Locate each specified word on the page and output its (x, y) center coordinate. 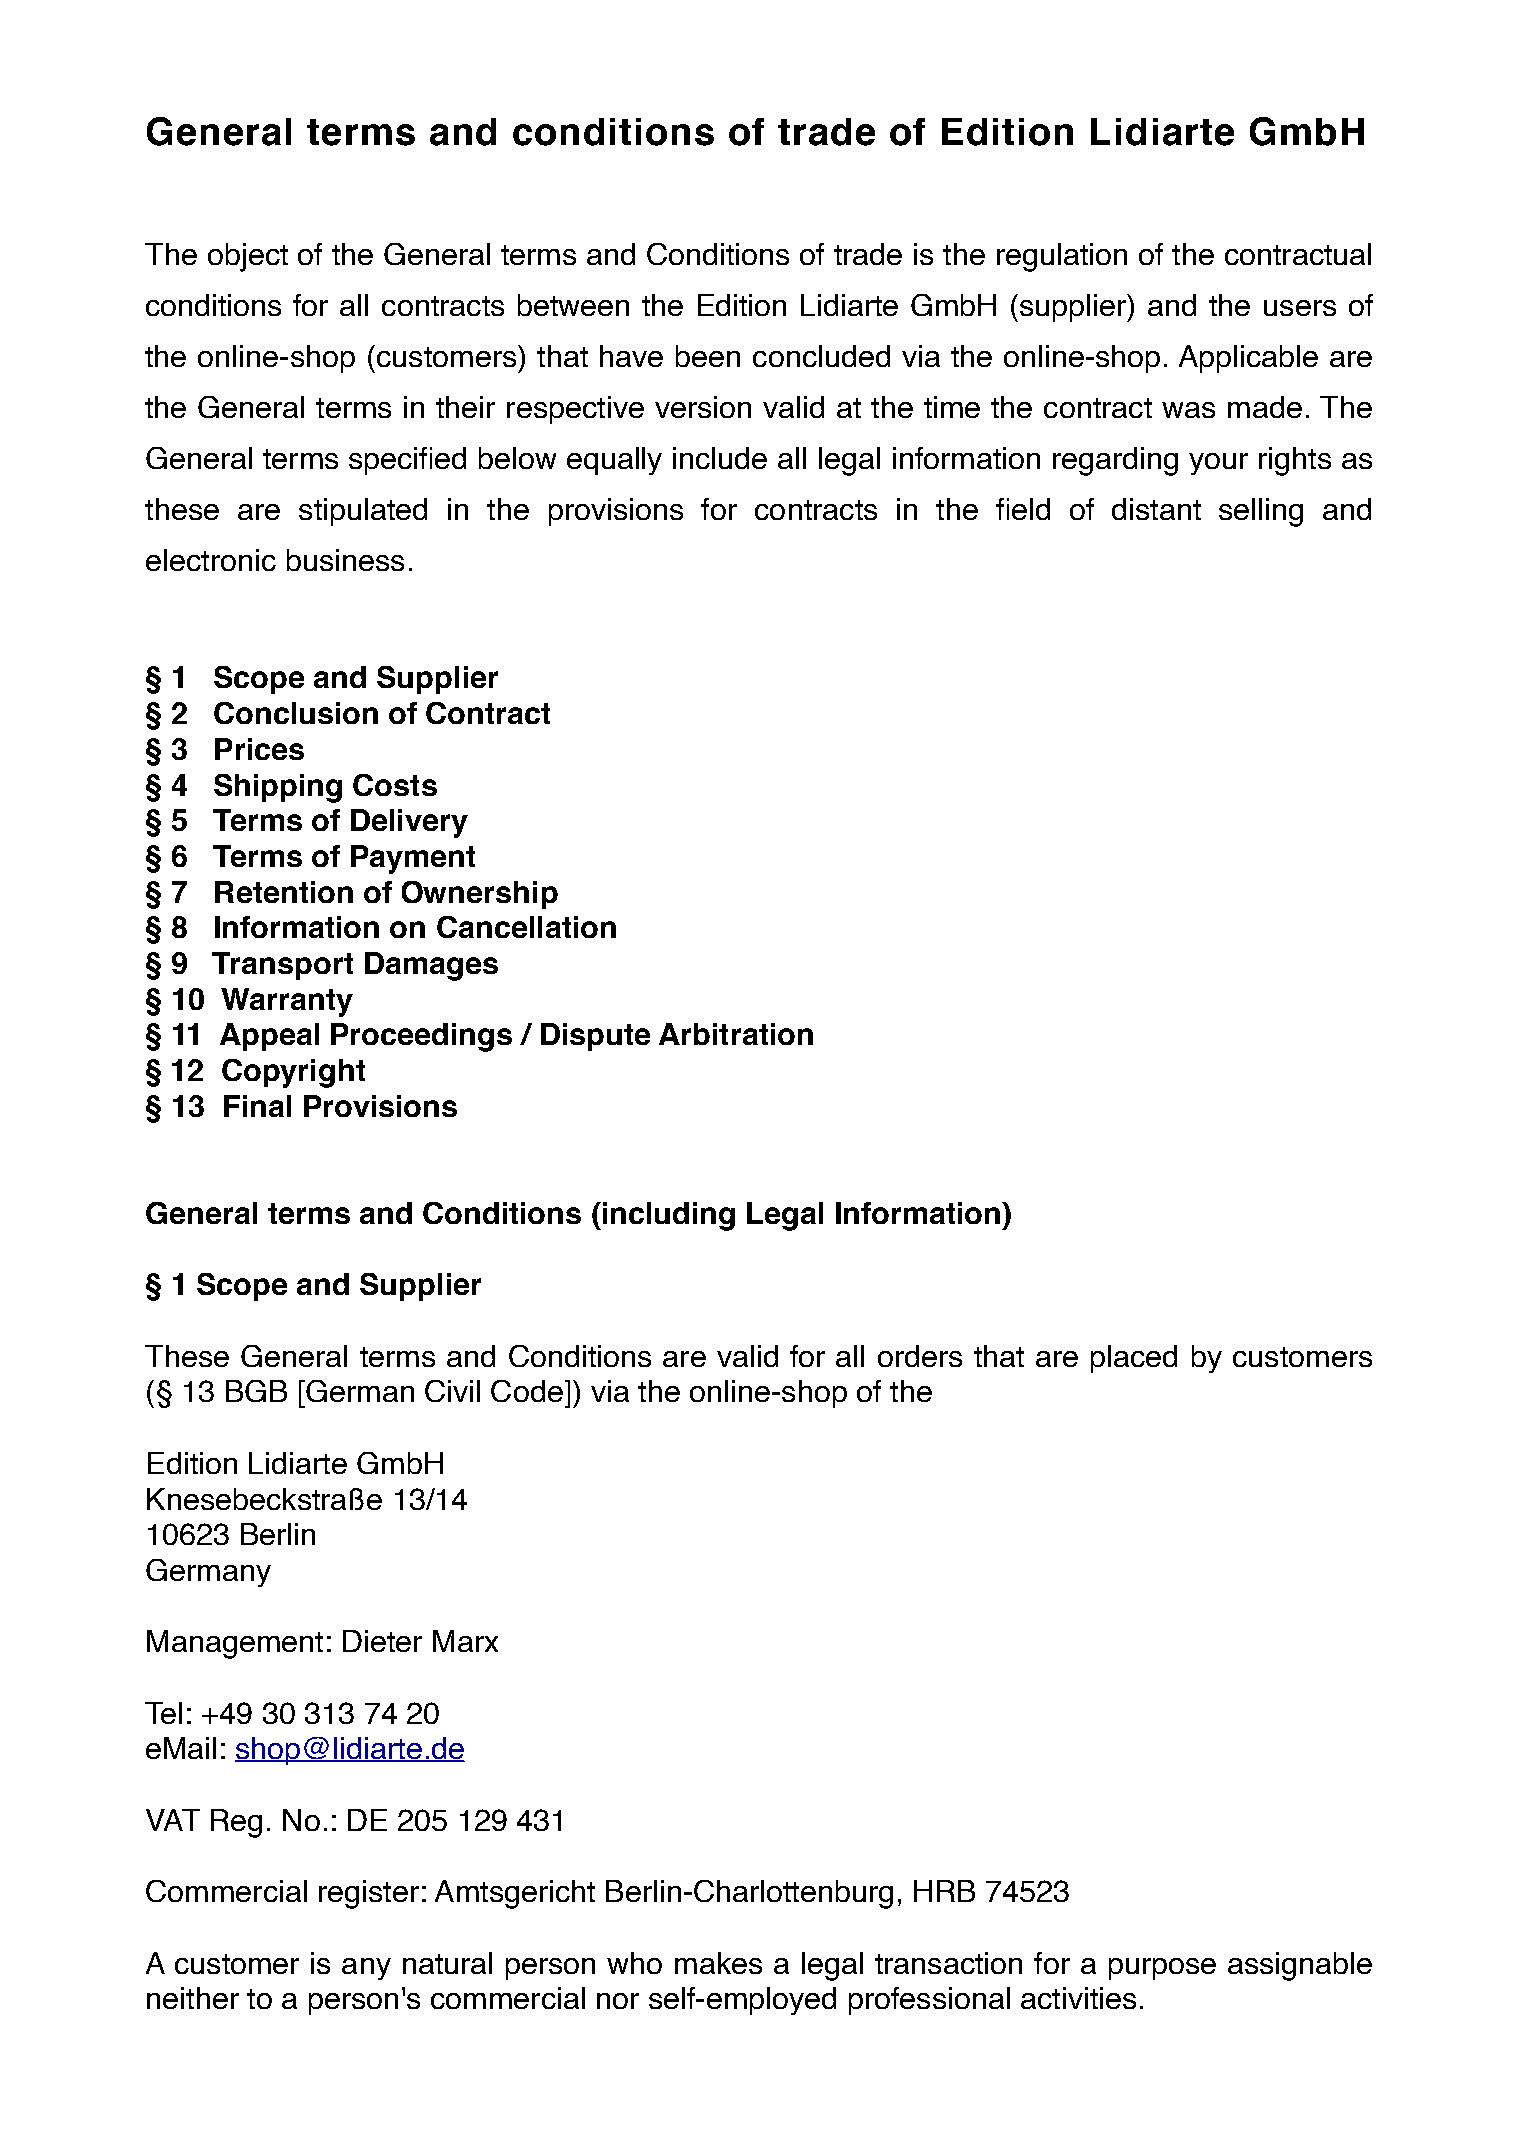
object (248, 257)
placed (1134, 1359)
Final (257, 1106)
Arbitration (736, 1034)
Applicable (1248, 359)
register (369, 1894)
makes (718, 1963)
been (708, 356)
